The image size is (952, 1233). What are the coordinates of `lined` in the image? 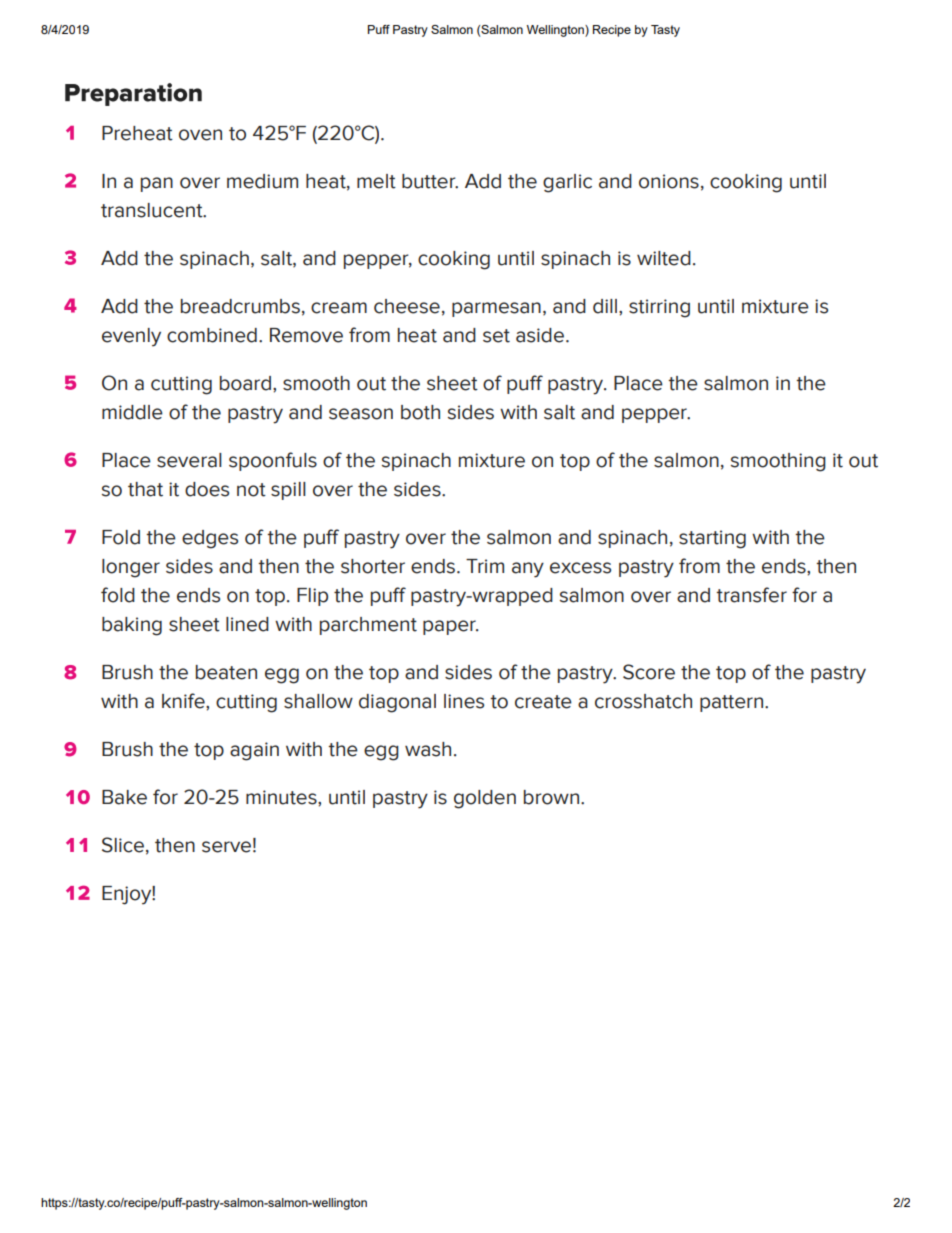 It's located at (247, 624).
